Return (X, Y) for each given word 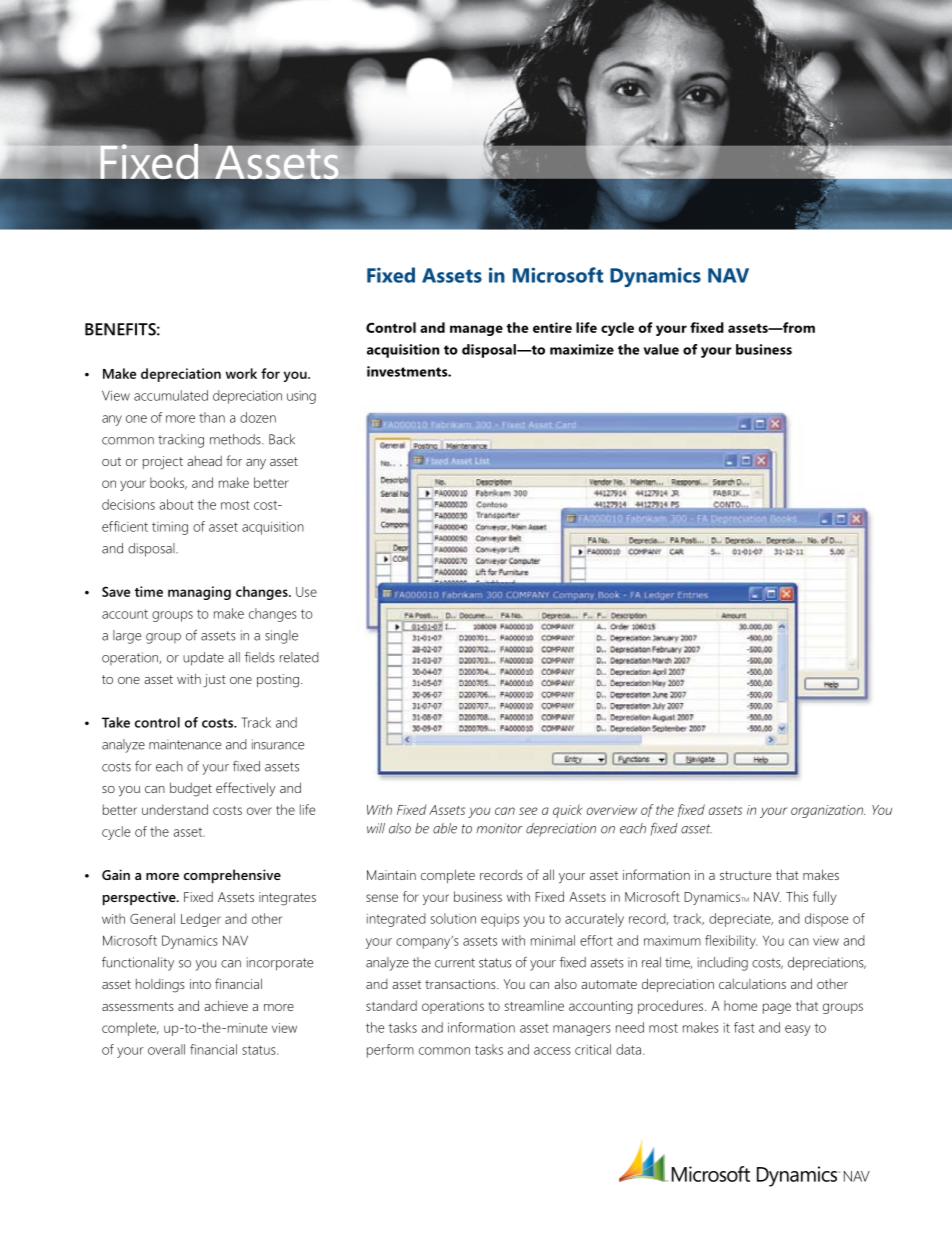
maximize (582, 349)
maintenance (185, 744)
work (241, 373)
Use (306, 592)
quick (567, 811)
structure (745, 875)
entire (552, 327)
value (661, 349)
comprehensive (232, 876)
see (528, 811)
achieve (226, 1005)
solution (453, 918)
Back (282, 439)
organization (828, 811)
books (168, 483)
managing (199, 593)
